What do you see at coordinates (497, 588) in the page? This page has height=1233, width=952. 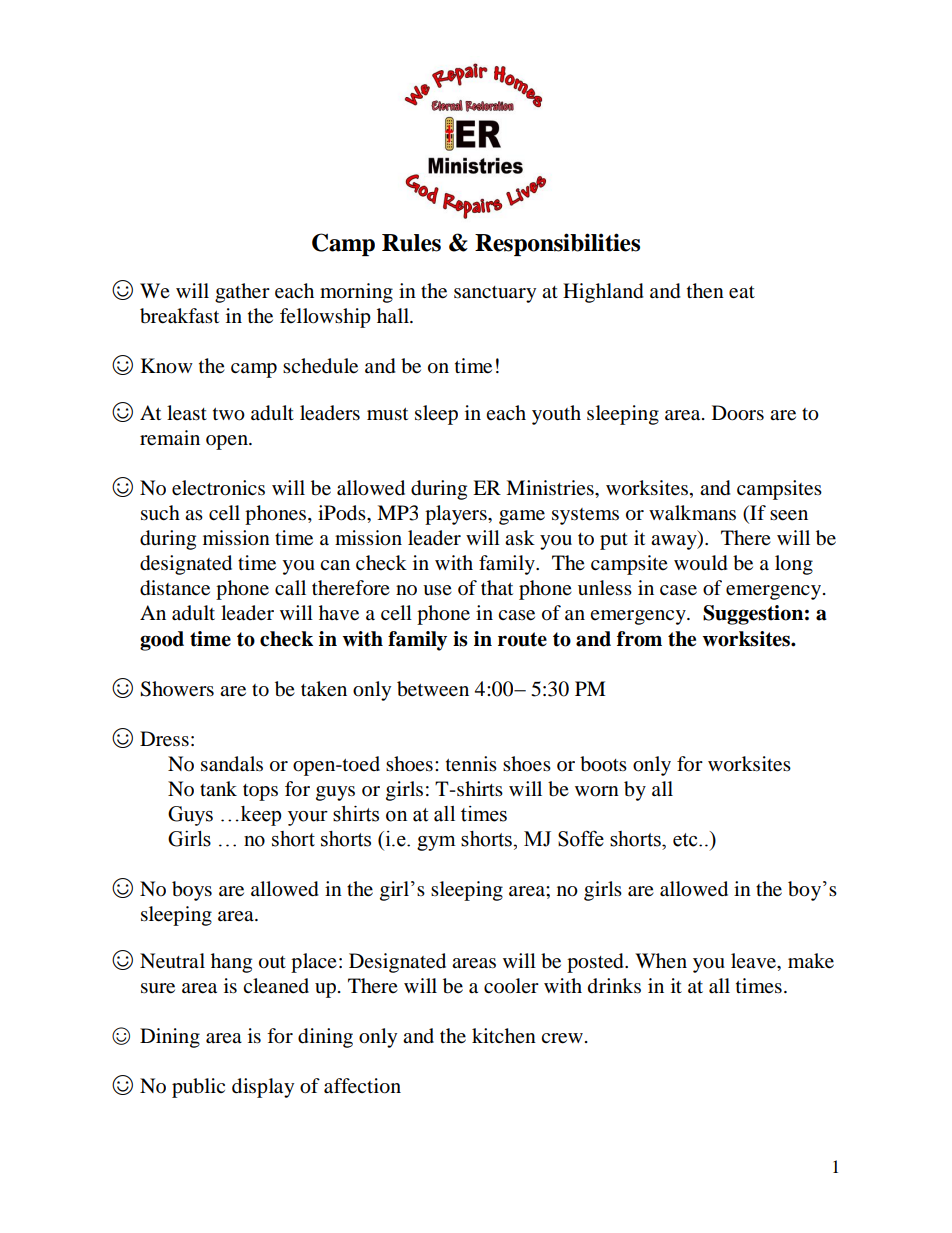 I see `that` at bounding box center [497, 588].
